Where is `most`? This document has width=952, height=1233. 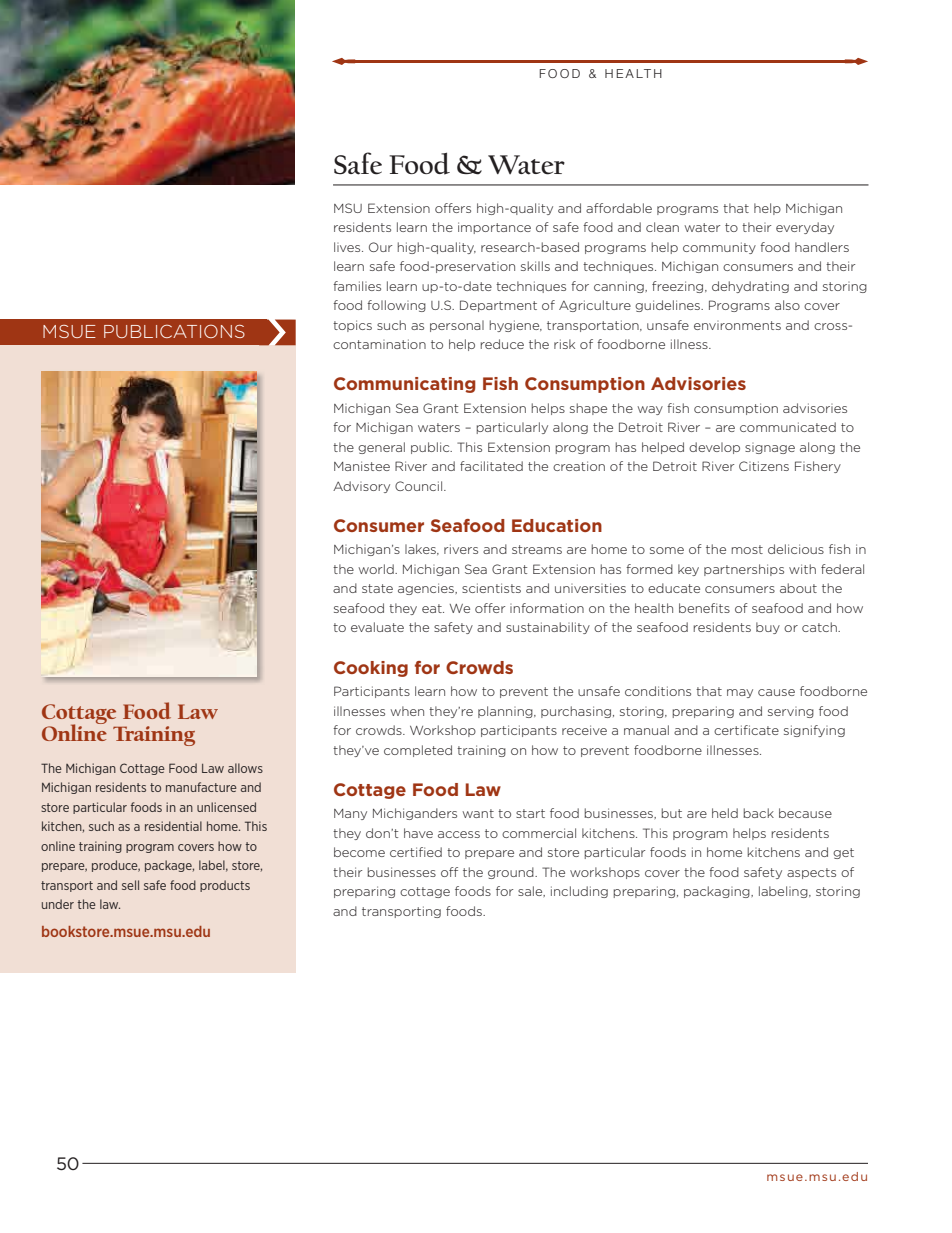
most is located at coordinates (747, 549).
